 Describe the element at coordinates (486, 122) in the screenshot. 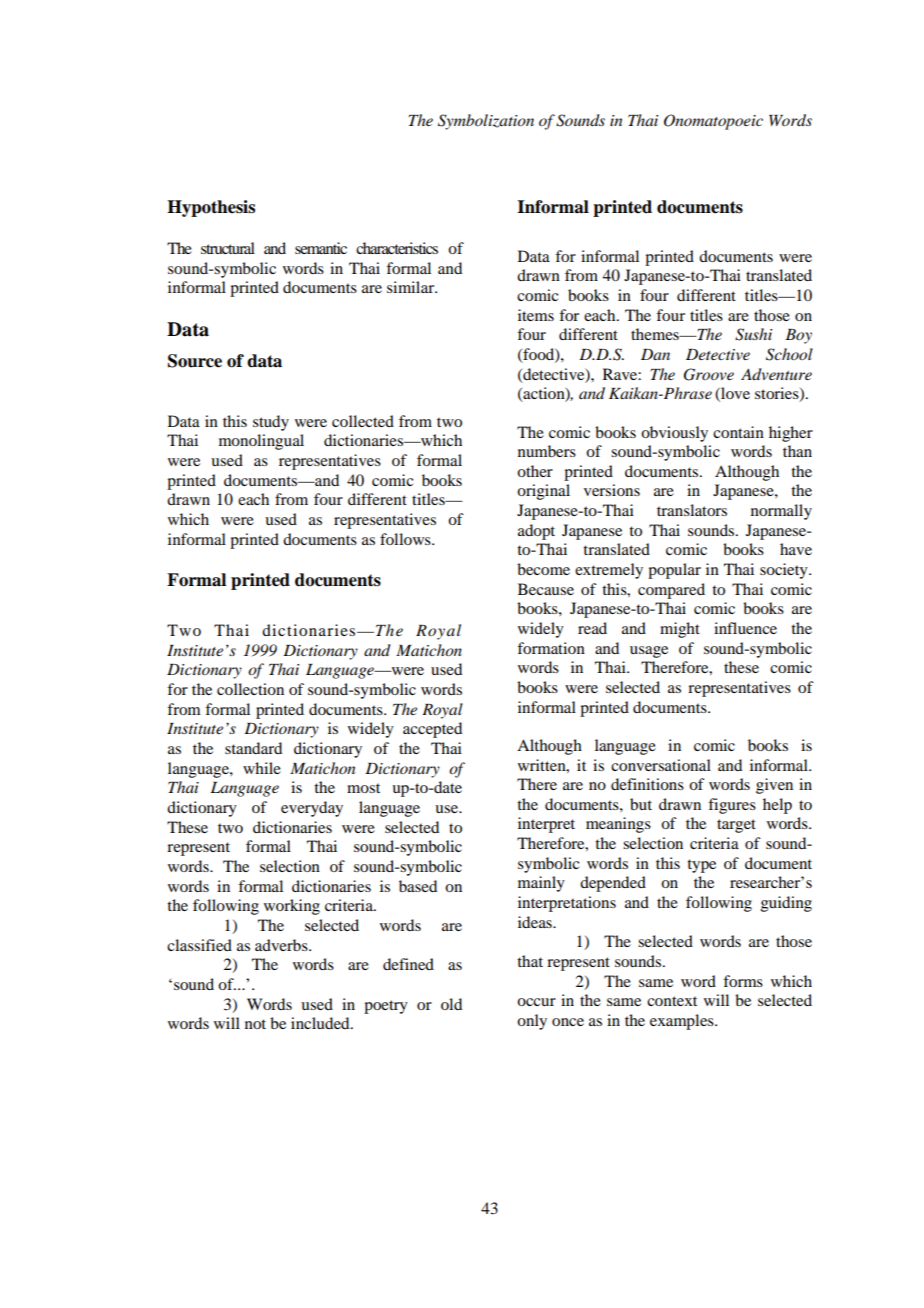

I see `Symbolization` at that location.
